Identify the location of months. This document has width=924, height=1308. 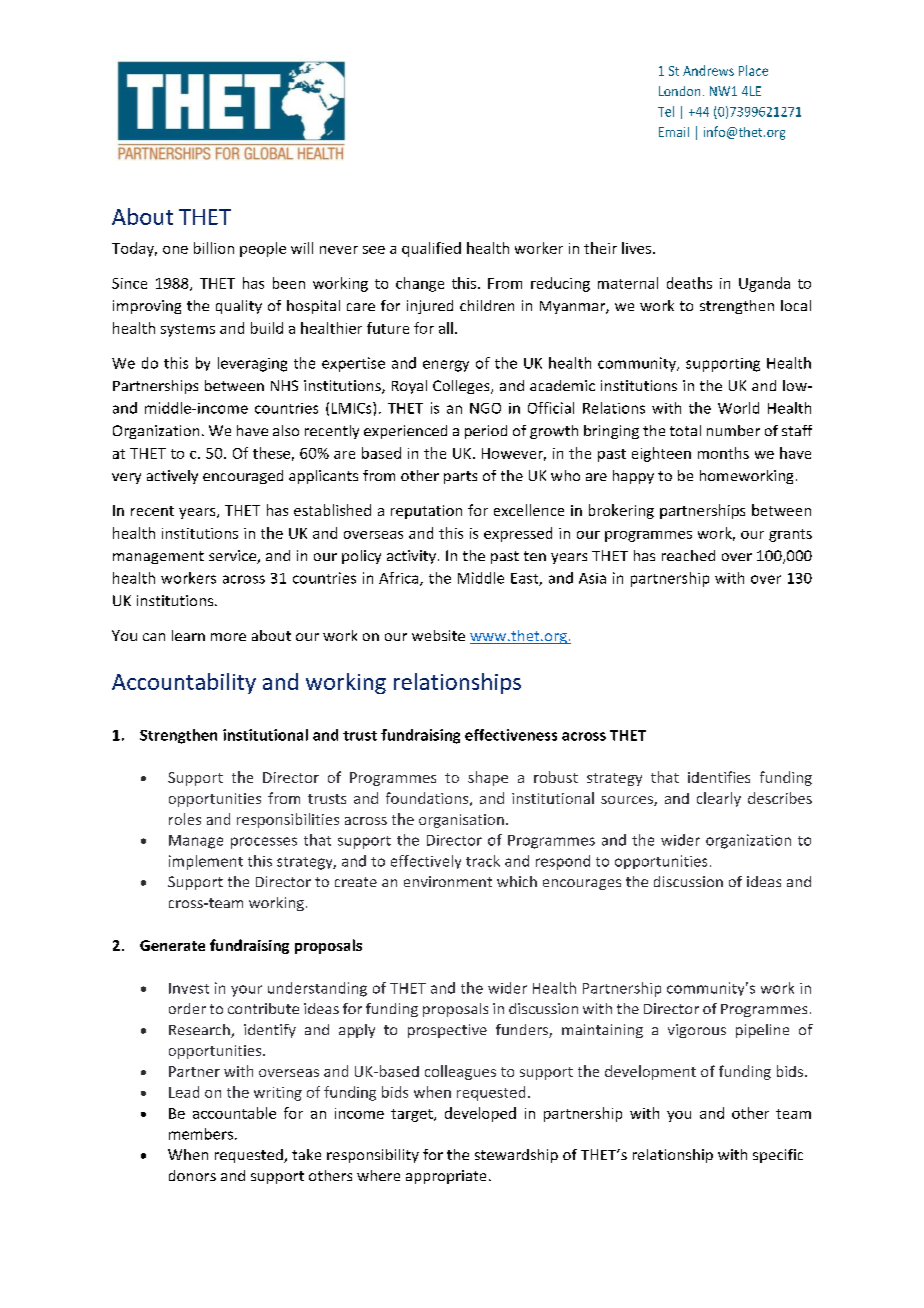
(723, 453).
